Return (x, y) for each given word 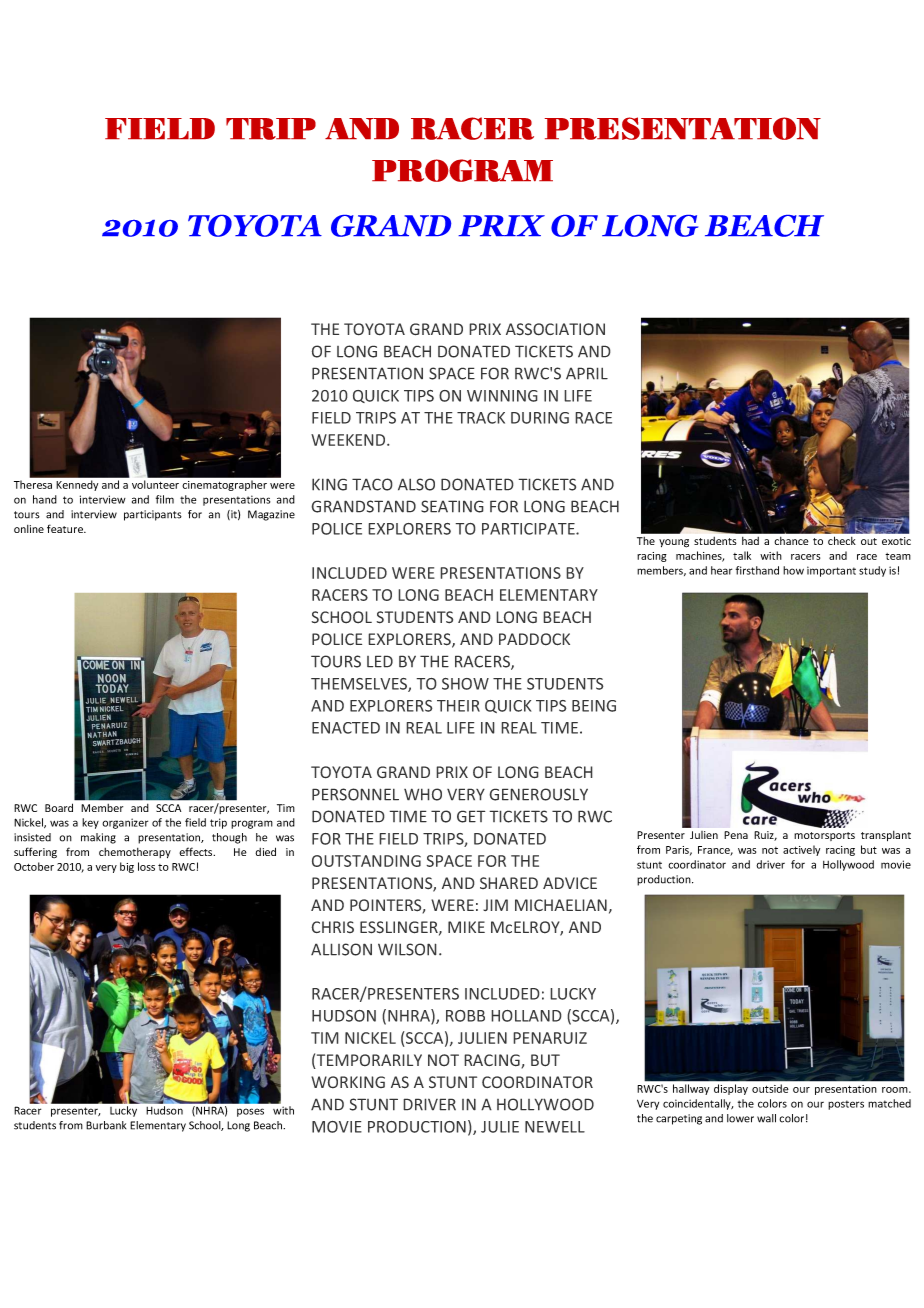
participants (153, 515)
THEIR (458, 706)
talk (742, 555)
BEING (594, 706)
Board (59, 807)
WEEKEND (349, 440)
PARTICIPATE (529, 529)
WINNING (502, 396)
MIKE (466, 927)
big (127, 867)
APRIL (587, 373)
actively (801, 850)
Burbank (106, 1125)
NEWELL (555, 1127)
